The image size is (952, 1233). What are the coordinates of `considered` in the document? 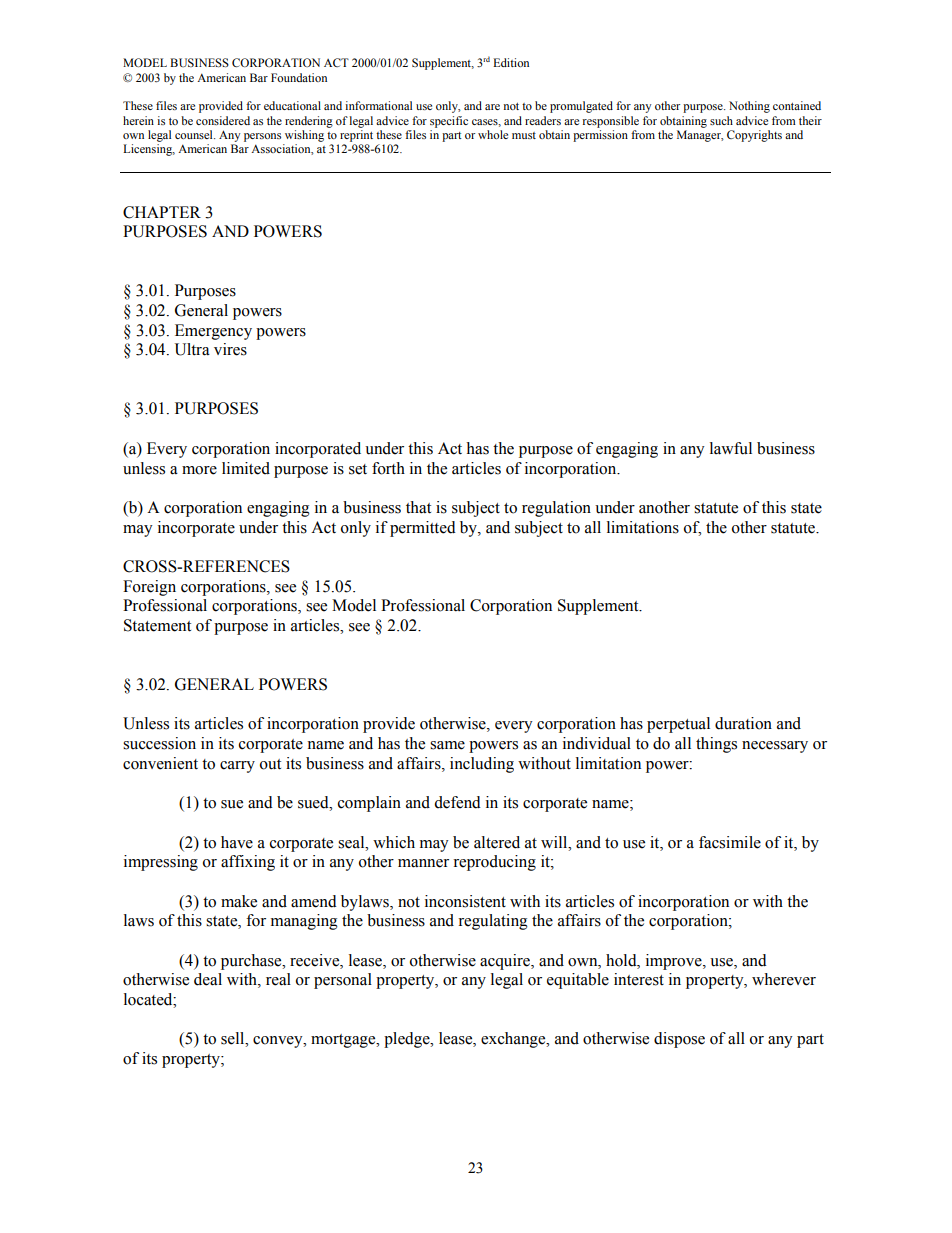 It's located at (223, 120).
